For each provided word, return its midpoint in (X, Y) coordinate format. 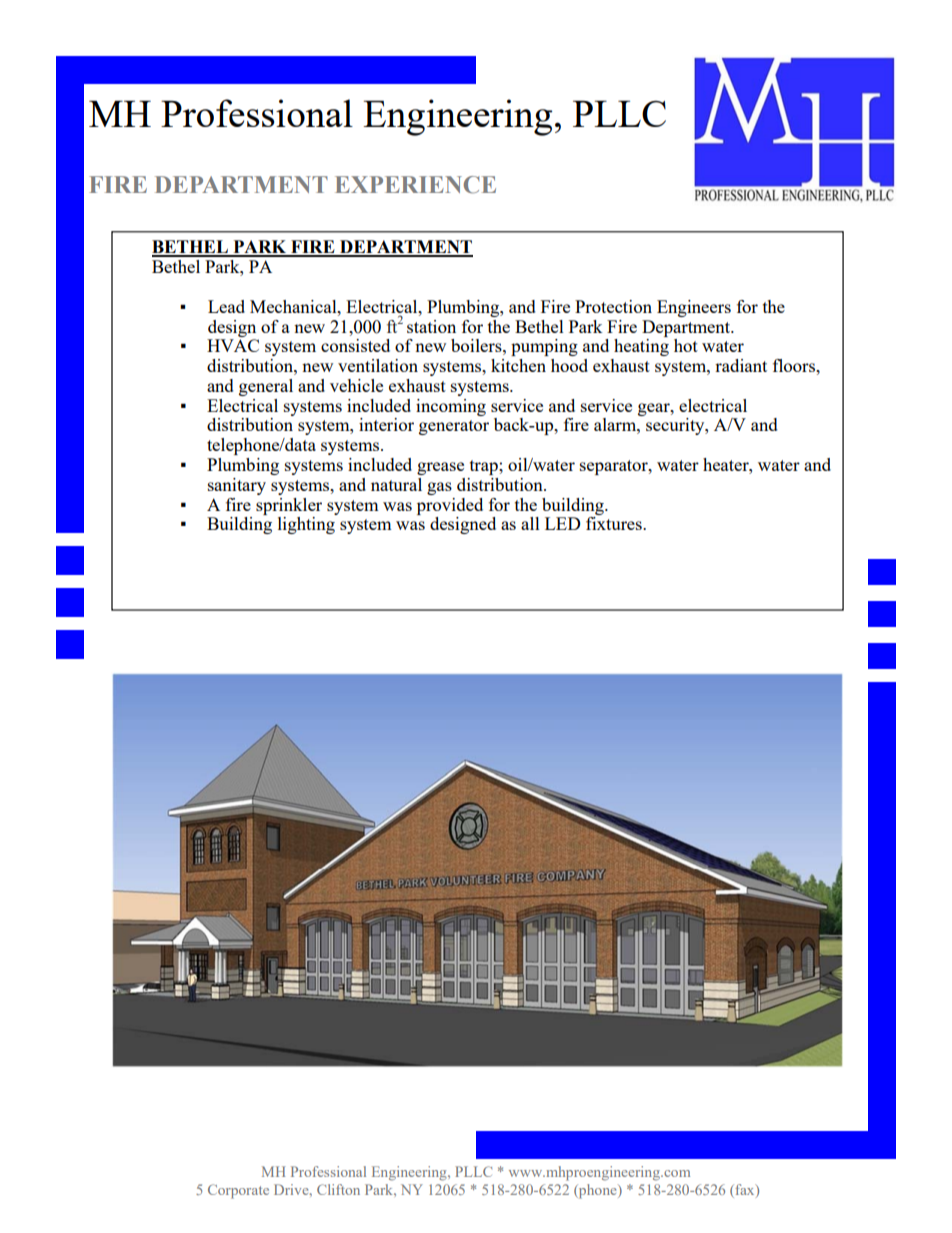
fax (746, 1190)
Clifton (338, 1189)
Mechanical (294, 306)
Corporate (238, 1191)
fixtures (615, 523)
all (530, 523)
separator (615, 467)
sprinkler (289, 506)
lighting (306, 525)
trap (485, 467)
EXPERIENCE (415, 185)
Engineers (694, 308)
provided (450, 506)
